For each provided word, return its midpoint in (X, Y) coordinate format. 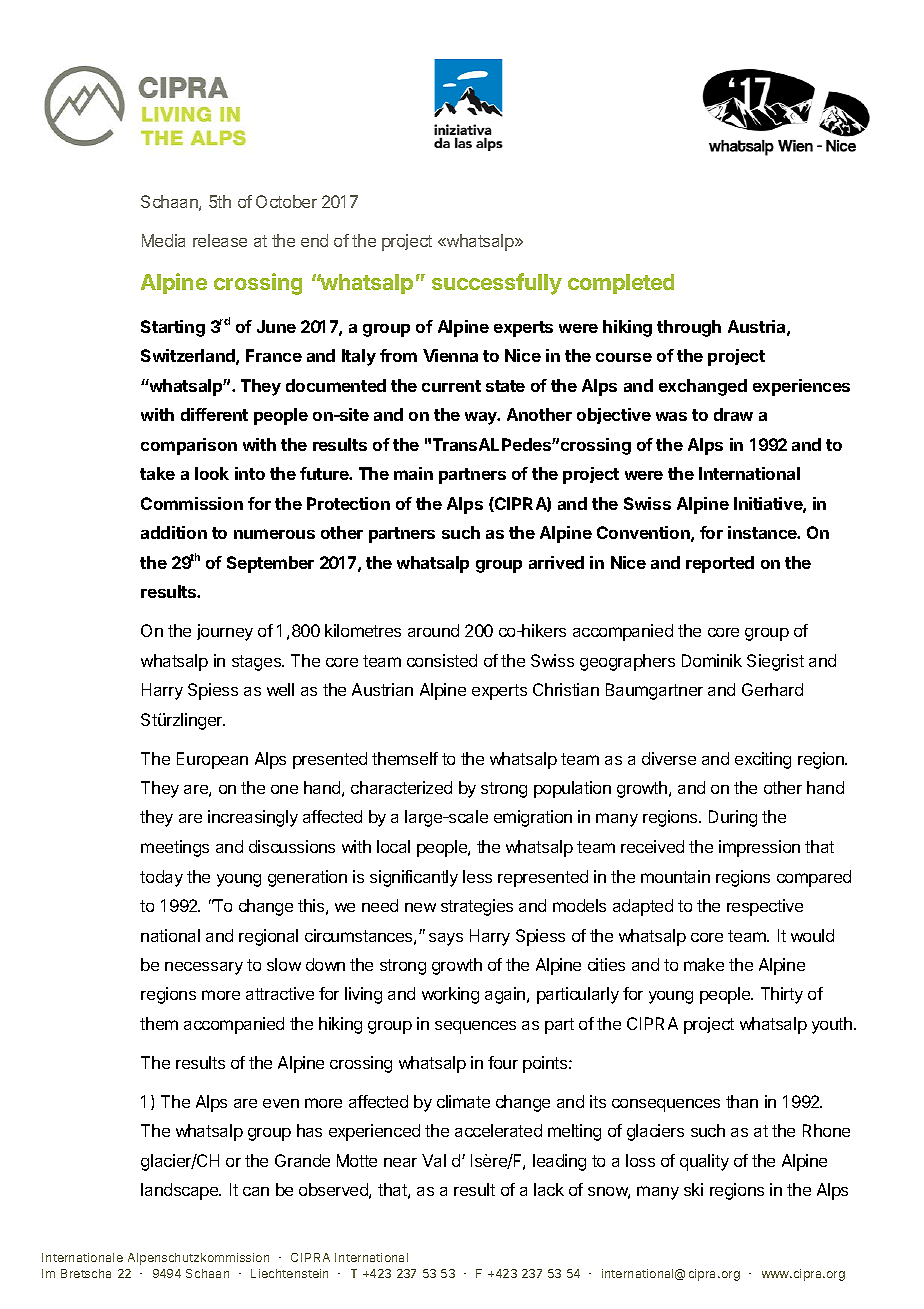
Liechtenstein (289, 1273)
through (689, 328)
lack (549, 1189)
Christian (566, 689)
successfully (497, 284)
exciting (763, 760)
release (220, 240)
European (212, 760)
